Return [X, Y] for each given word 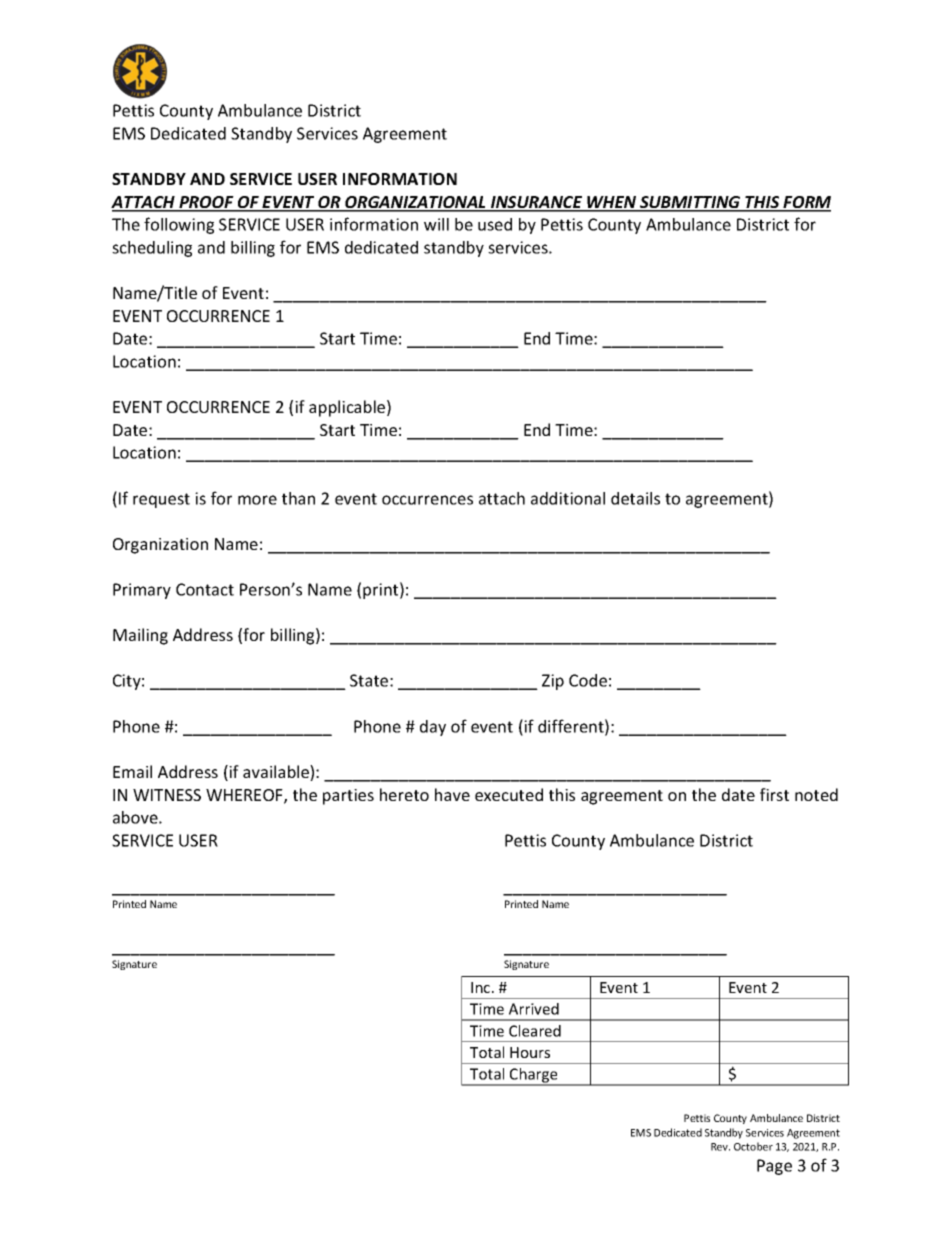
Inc [482, 987]
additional [568, 498]
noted [816, 794]
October [753, 1146]
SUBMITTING [690, 203]
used [495, 224]
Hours [530, 1052]
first [774, 794]
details [635, 498]
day [433, 728]
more [257, 500]
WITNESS [167, 795]
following [179, 225]
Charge [534, 1077]
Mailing [140, 636]
